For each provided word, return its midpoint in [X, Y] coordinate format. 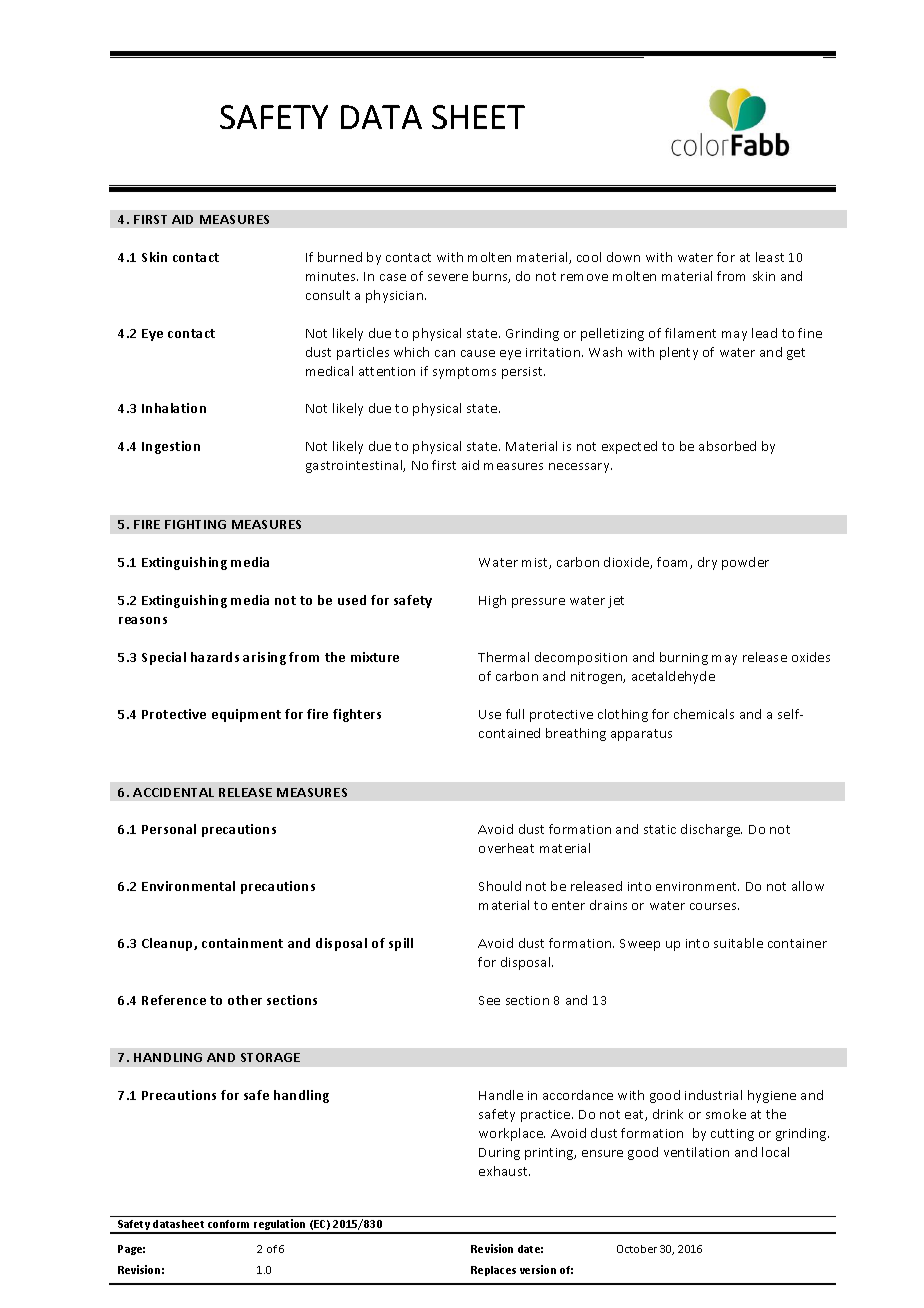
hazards [215, 657]
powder [745, 563]
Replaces [493, 1271]
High [492, 601]
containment [242, 943]
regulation [281, 1226]
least [770, 257]
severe [448, 277]
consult [328, 295]
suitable [738, 943]
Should [500, 886]
